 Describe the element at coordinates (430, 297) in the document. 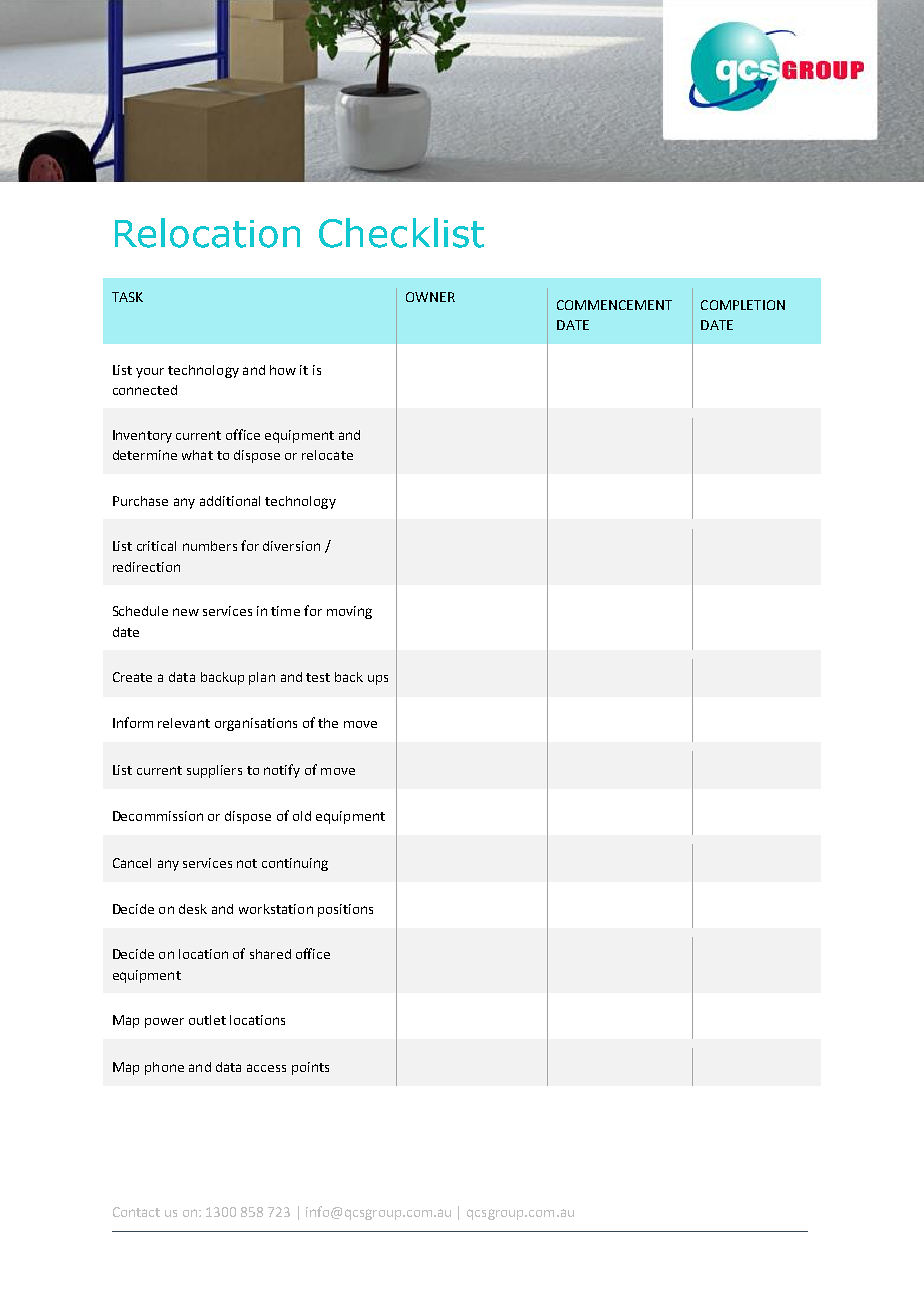

I see `OWNER` at that location.
